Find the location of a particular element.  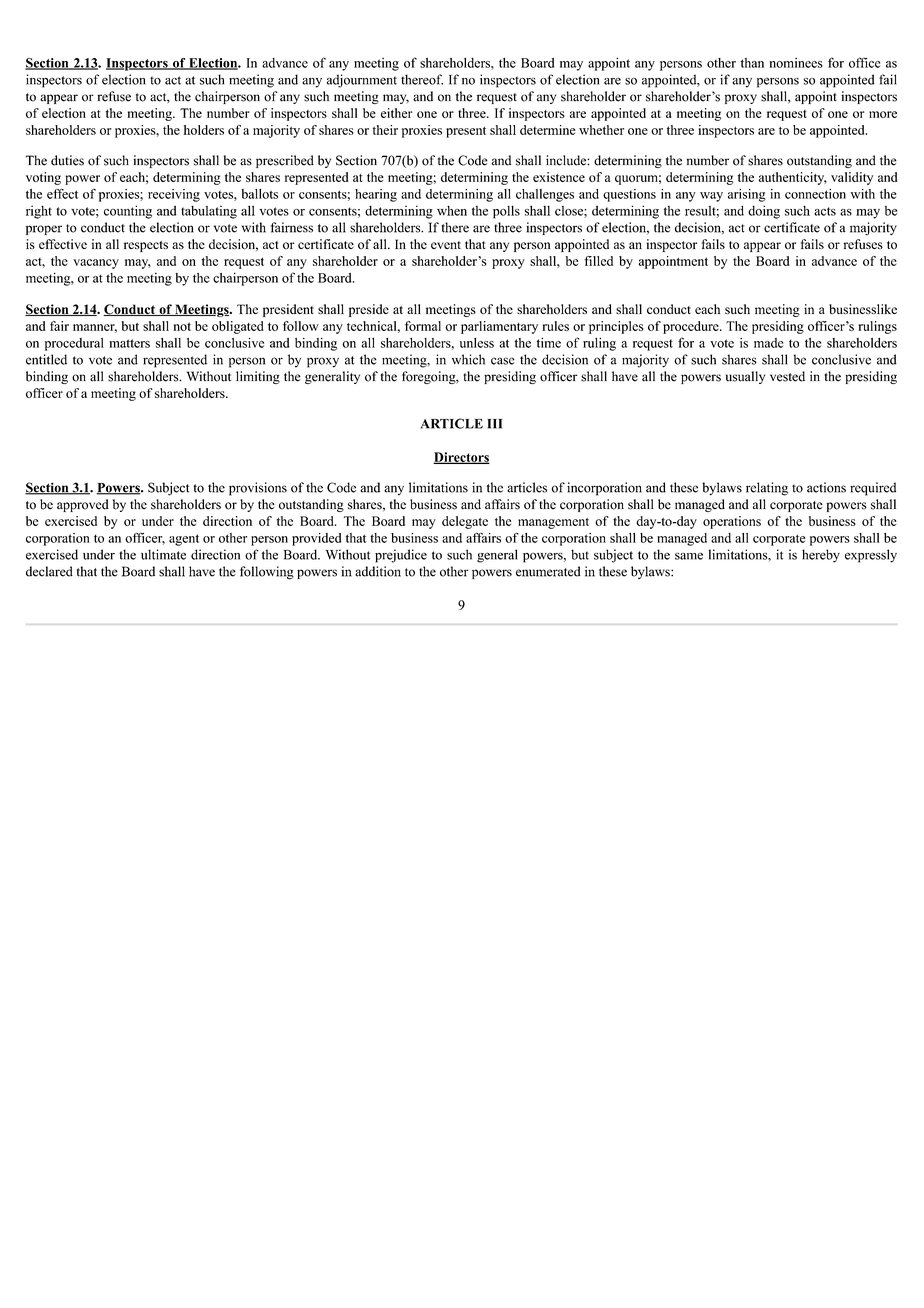

adjournment is located at coordinates (362, 81).
